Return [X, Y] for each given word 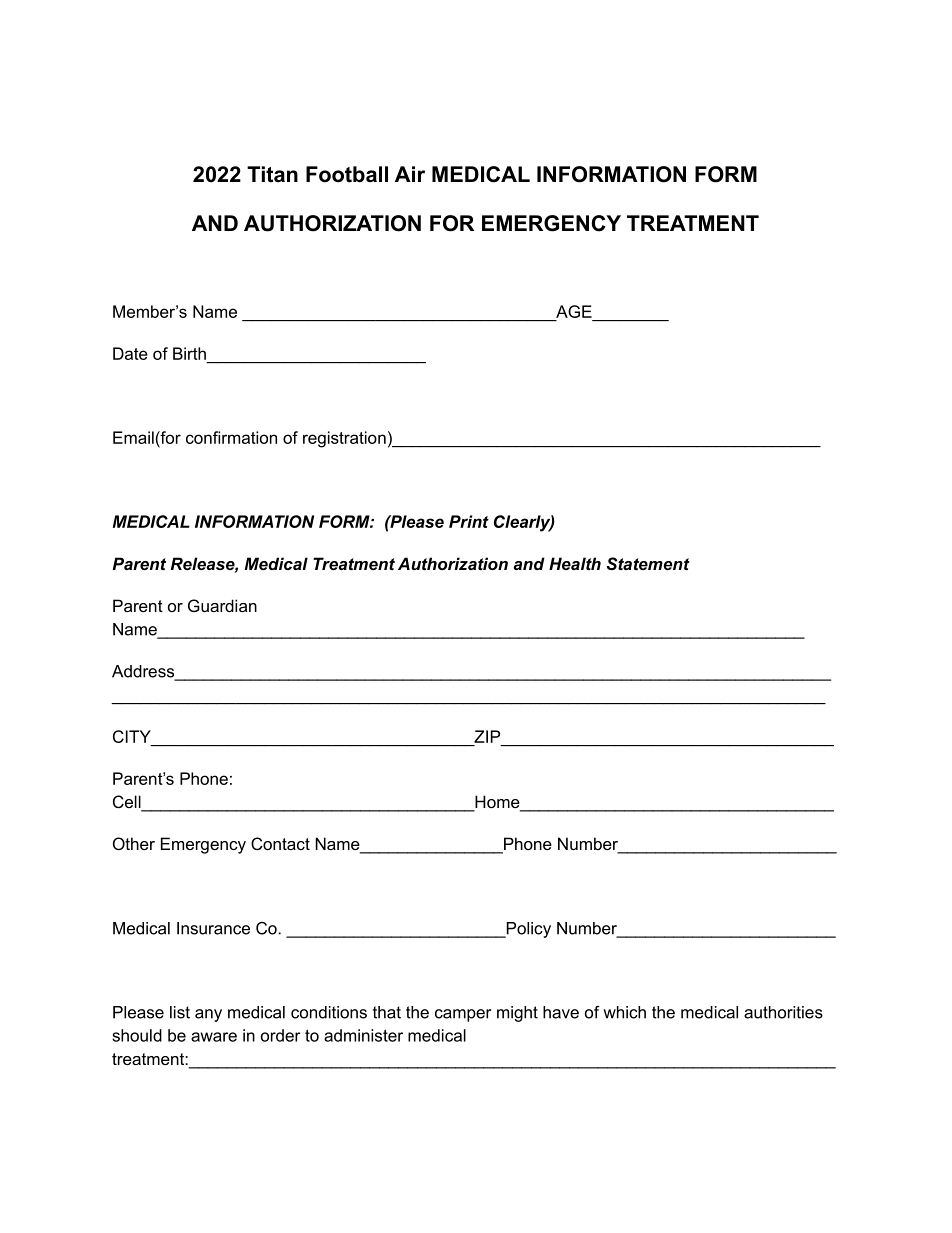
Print [469, 521]
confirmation [231, 437]
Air [410, 174]
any [208, 1015]
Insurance [213, 928]
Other [134, 843]
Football [347, 174]
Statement [648, 563]
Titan [272, 174]
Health [575, 563]
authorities [783, 1012]
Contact [280, 843]
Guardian [222, 605]
